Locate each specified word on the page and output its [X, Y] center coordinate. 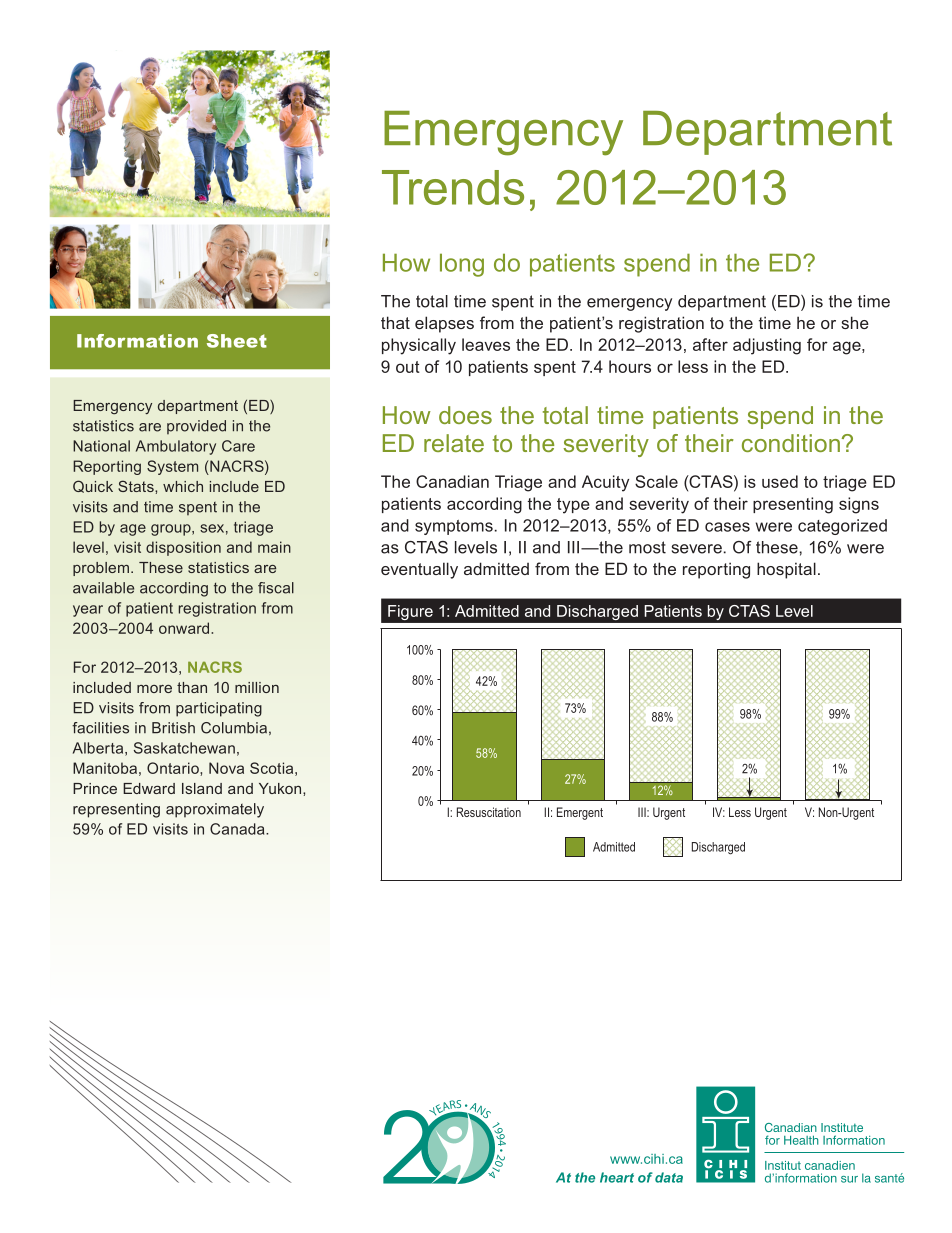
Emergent [580, 813]
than [192, 687]
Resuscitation [489, 812]
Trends [453, 187]
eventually [419, 570]
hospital [786, 570]
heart [617, 1177]
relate [454, 443]
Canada [238, 829]
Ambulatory [176, 447]
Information [137, 341]
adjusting [767, 346]
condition [791, 443]
